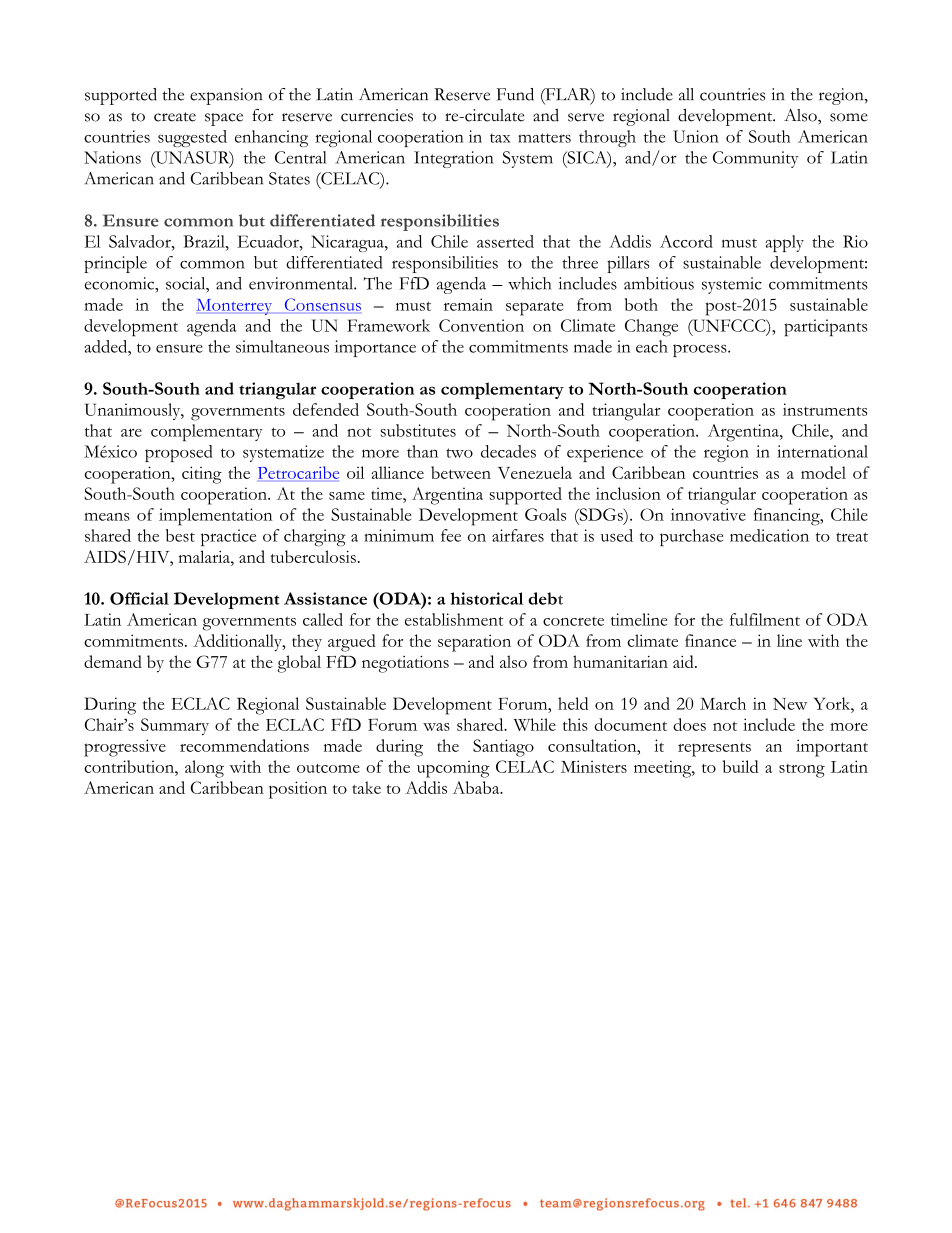 This screenshot has width=952, height=1233. I want to click on participants, so click(825, 328).
